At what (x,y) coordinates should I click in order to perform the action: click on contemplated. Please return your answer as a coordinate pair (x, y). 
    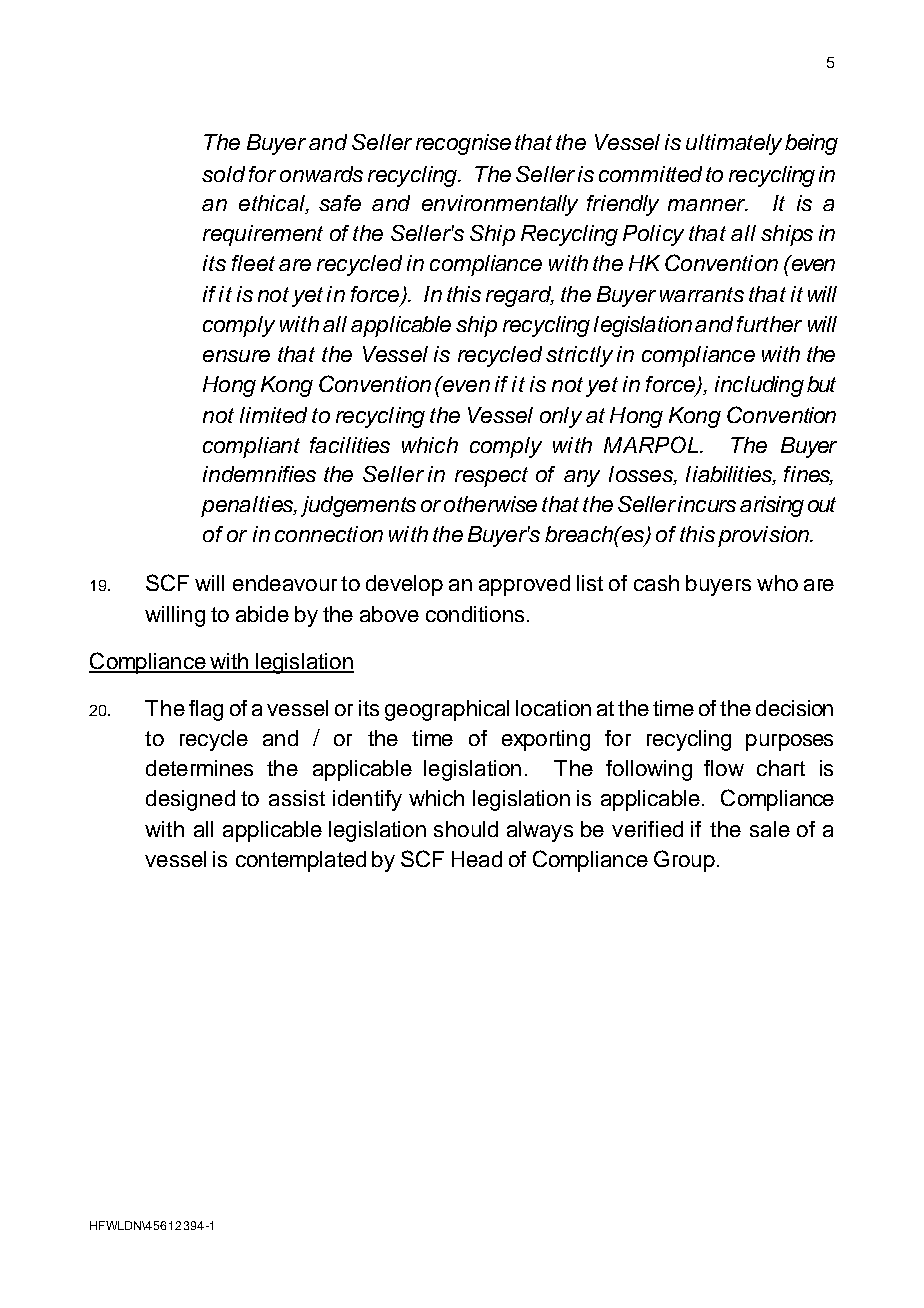
    Looking at the image, I should click on (301, 861).
